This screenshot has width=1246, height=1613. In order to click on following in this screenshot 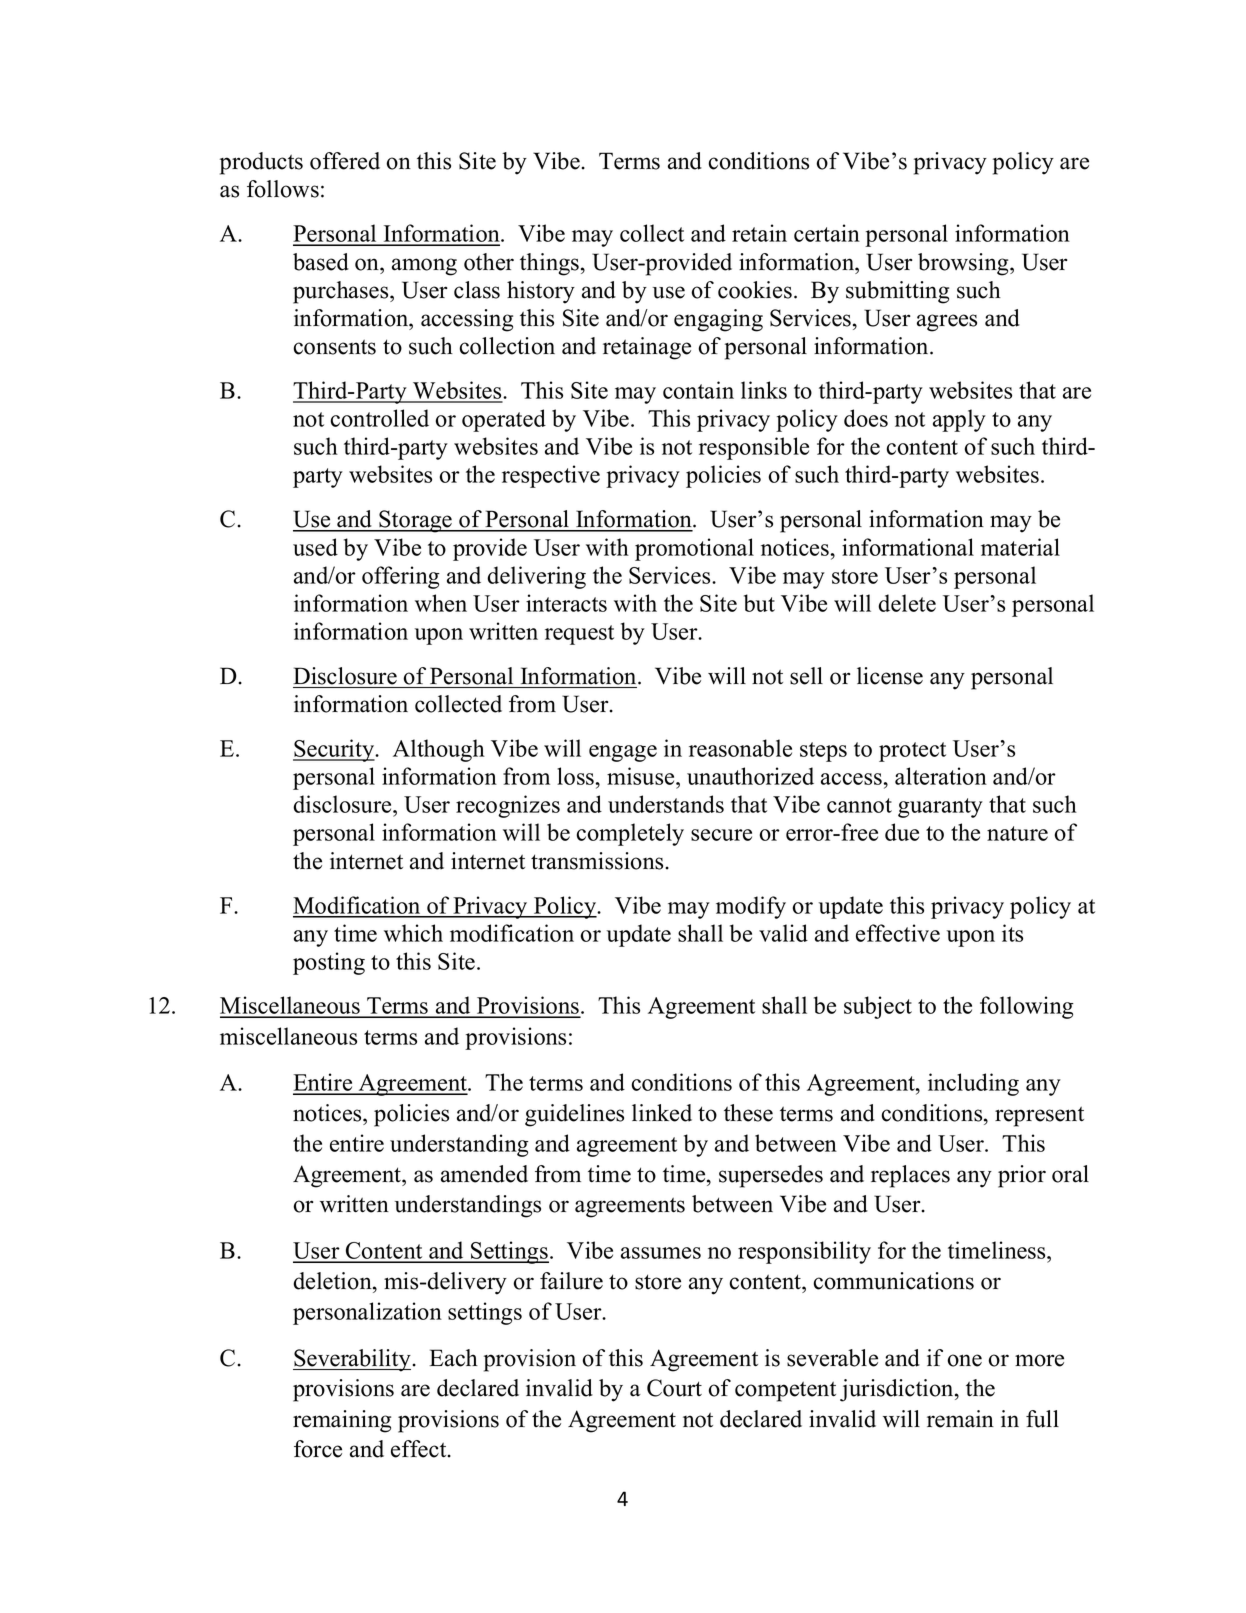, I will do `click(1027, 1007)`.
